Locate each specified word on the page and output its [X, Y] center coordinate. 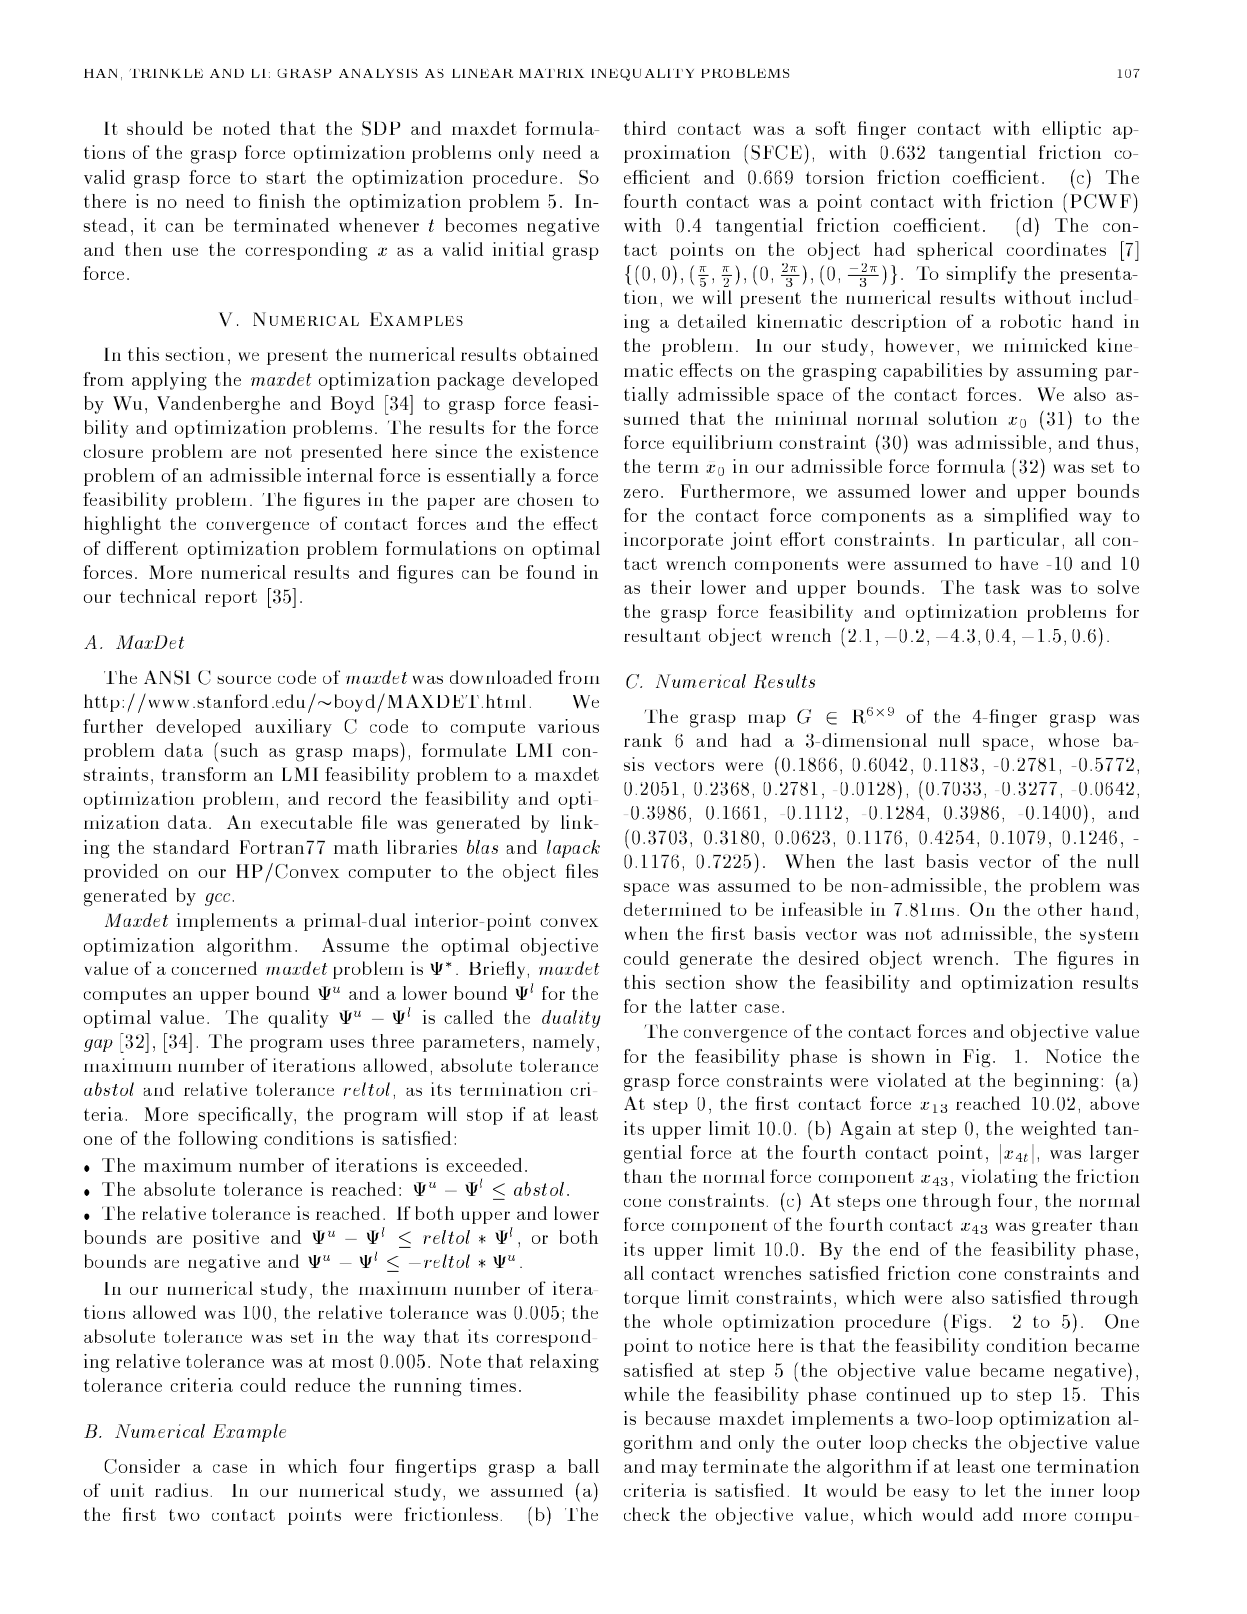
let [995, 1490]
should [155, 128]
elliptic [1071, 130]
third [645, 128]
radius [181, 1490]
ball [583, 1466]
